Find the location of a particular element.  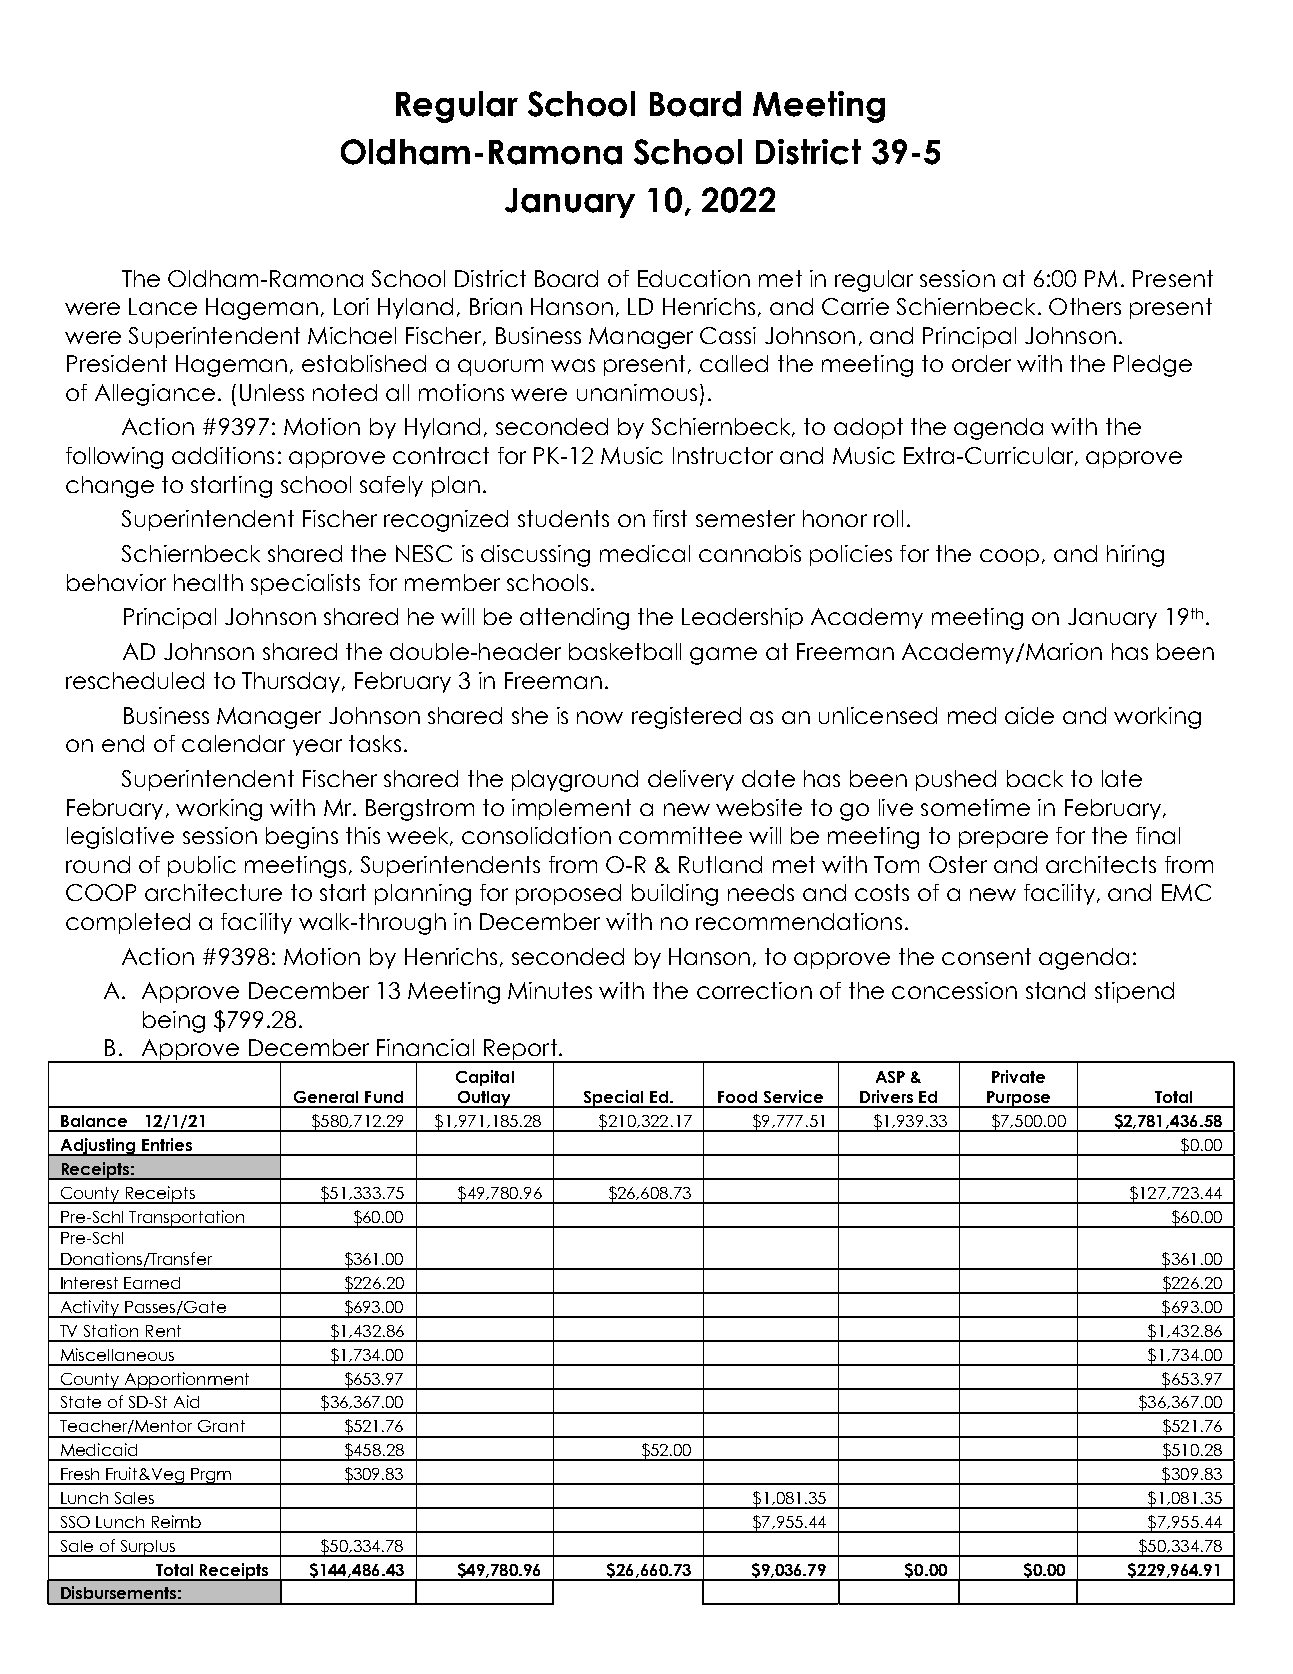

now is located at coordinates (600, 717).
